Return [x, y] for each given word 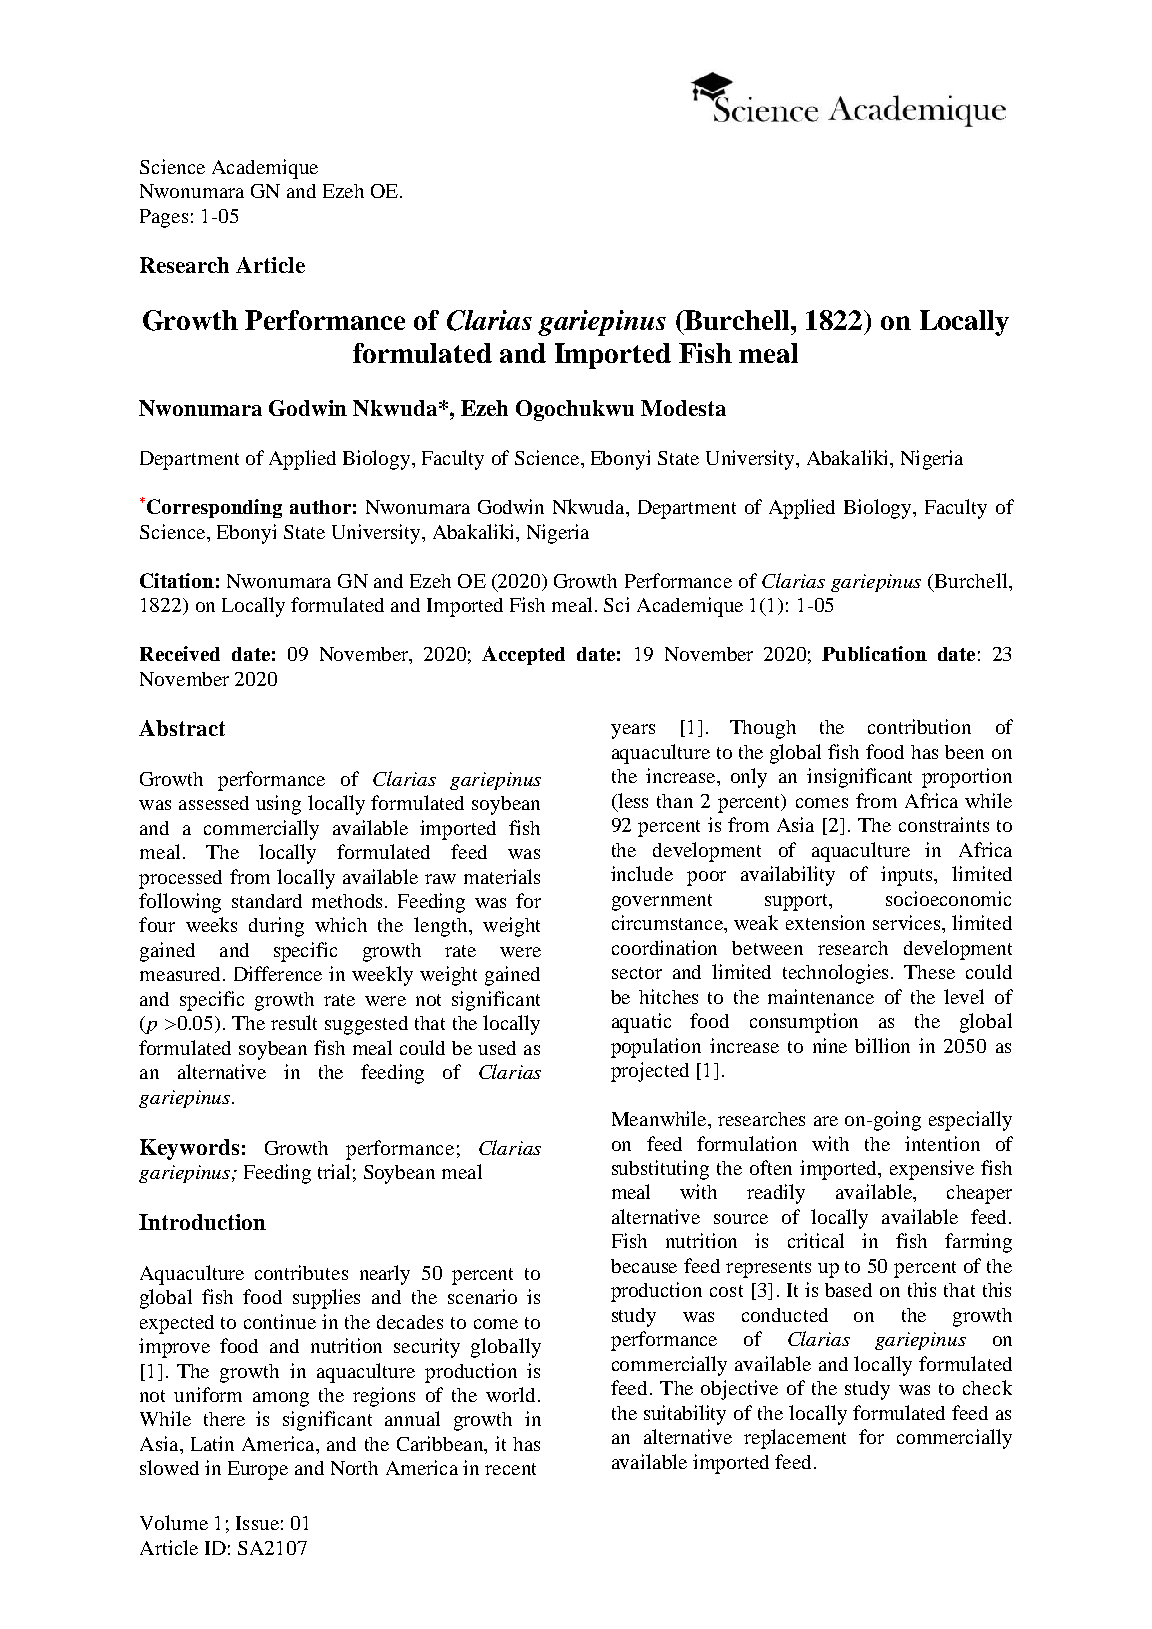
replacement [795, 1439]
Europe [258, 1470]
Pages [164, 218]
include [642, 873]
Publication [874, 653]
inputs [908, 876]
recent [510, 1469]
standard [267, 901]
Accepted [523, 655]
